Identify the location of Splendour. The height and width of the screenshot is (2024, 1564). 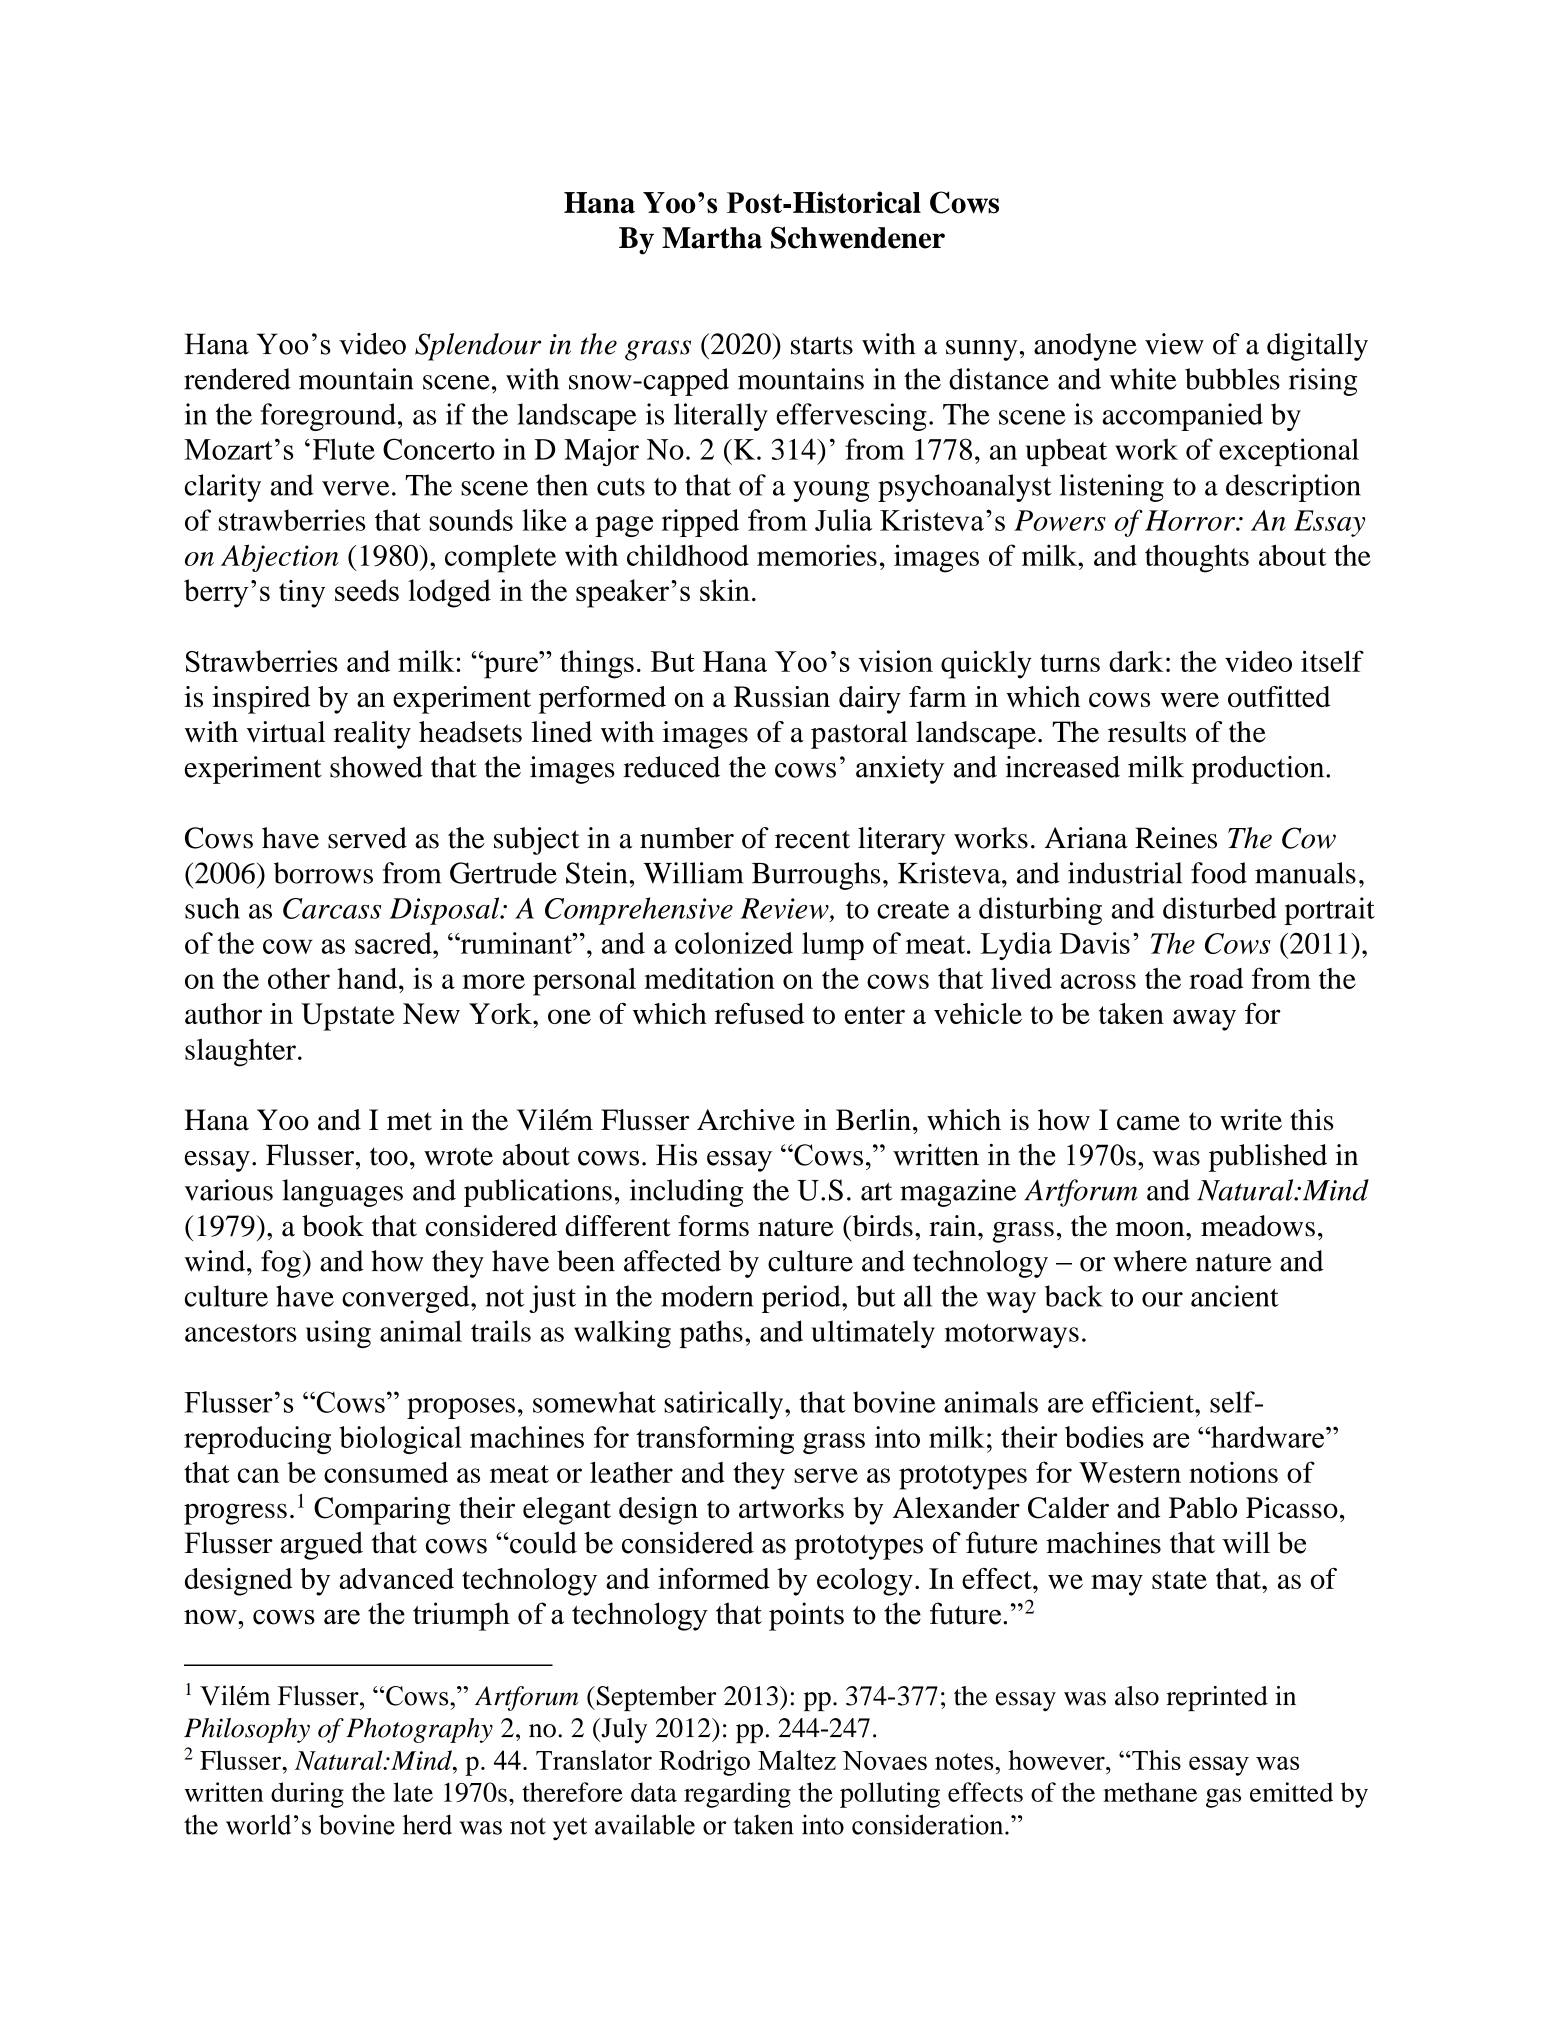
(478, 347).
